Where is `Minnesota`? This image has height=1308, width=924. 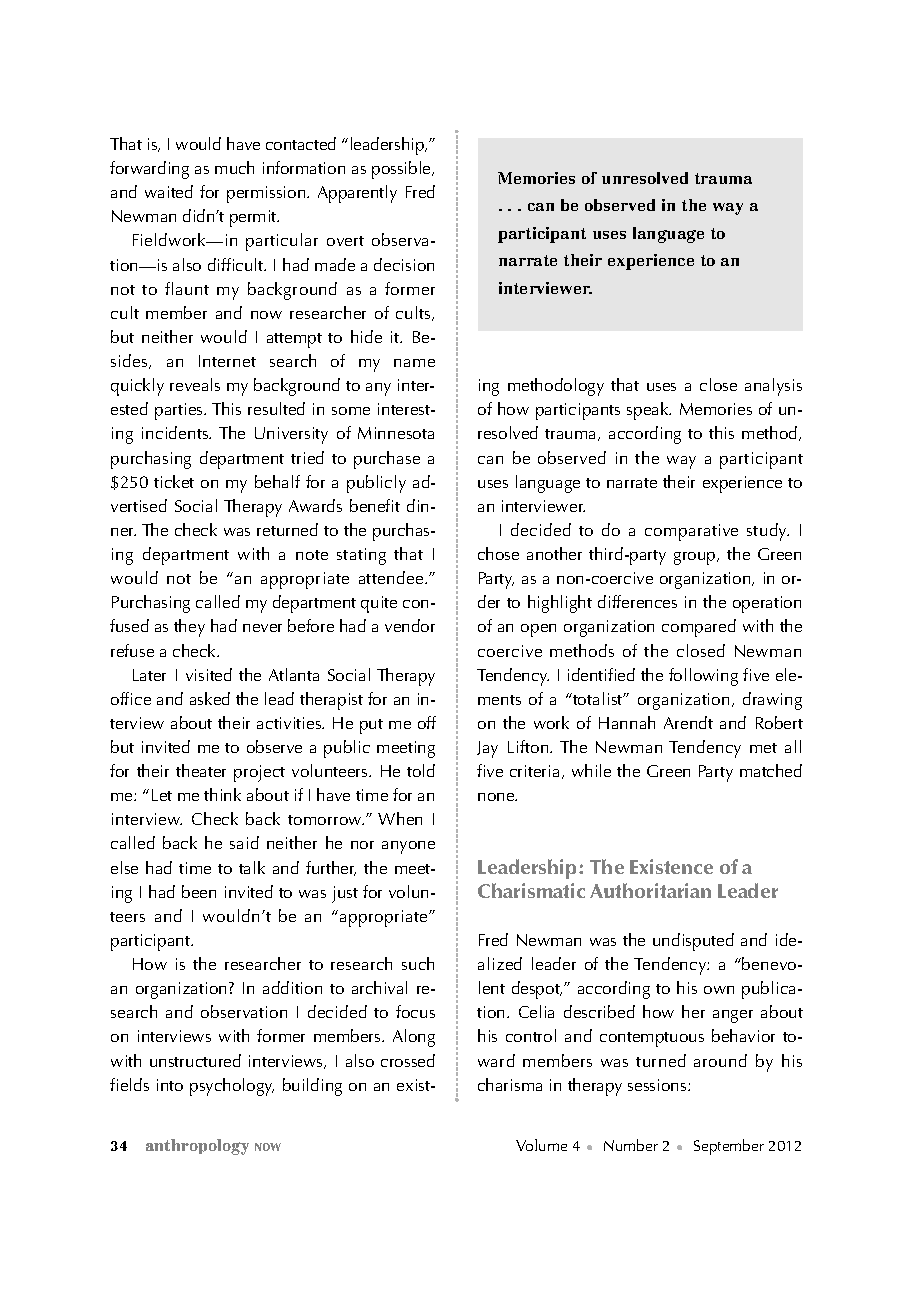
Minnesota is located at coordinates (396, 433).
